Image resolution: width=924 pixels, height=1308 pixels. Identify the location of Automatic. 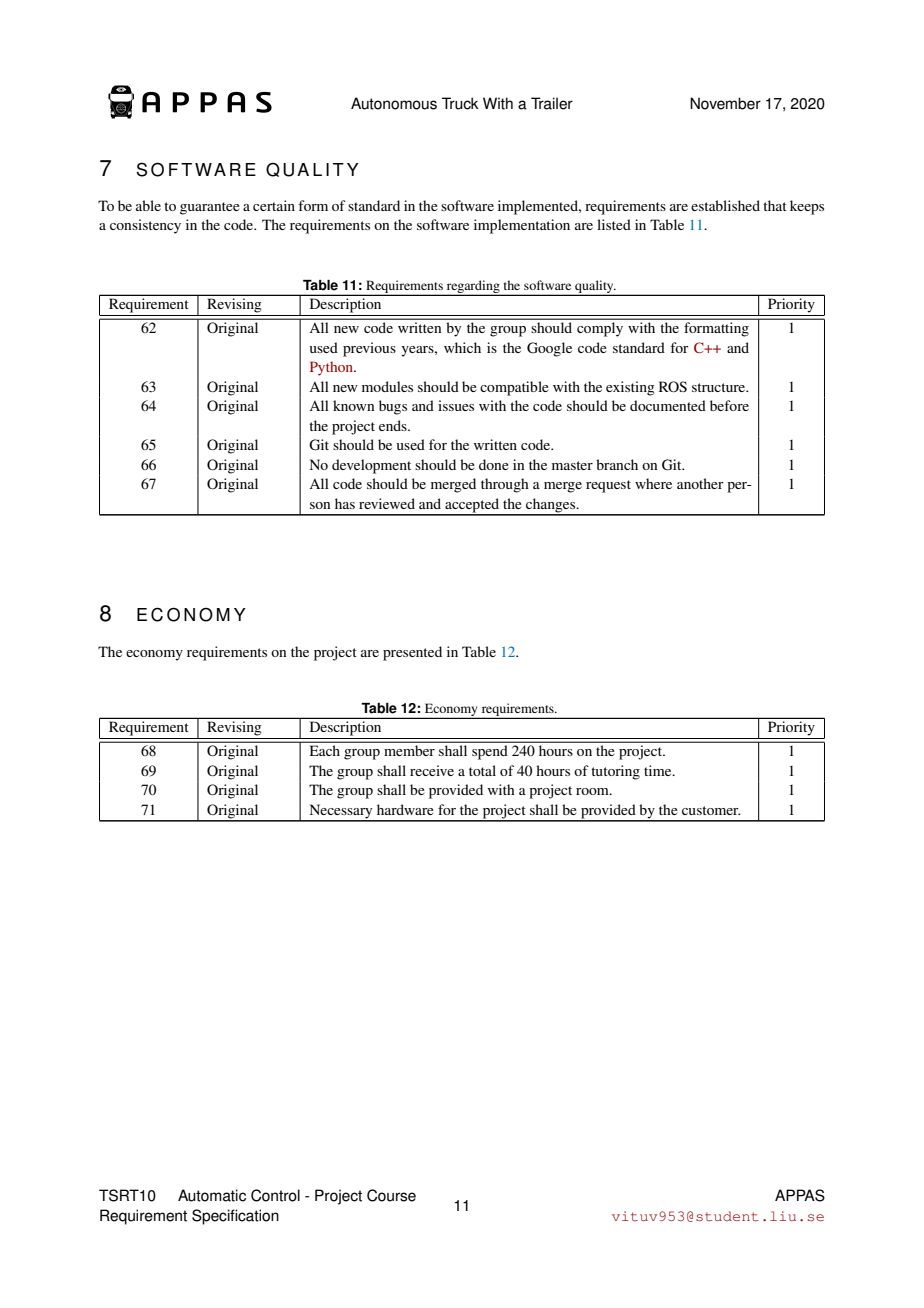
(212, 1195).
